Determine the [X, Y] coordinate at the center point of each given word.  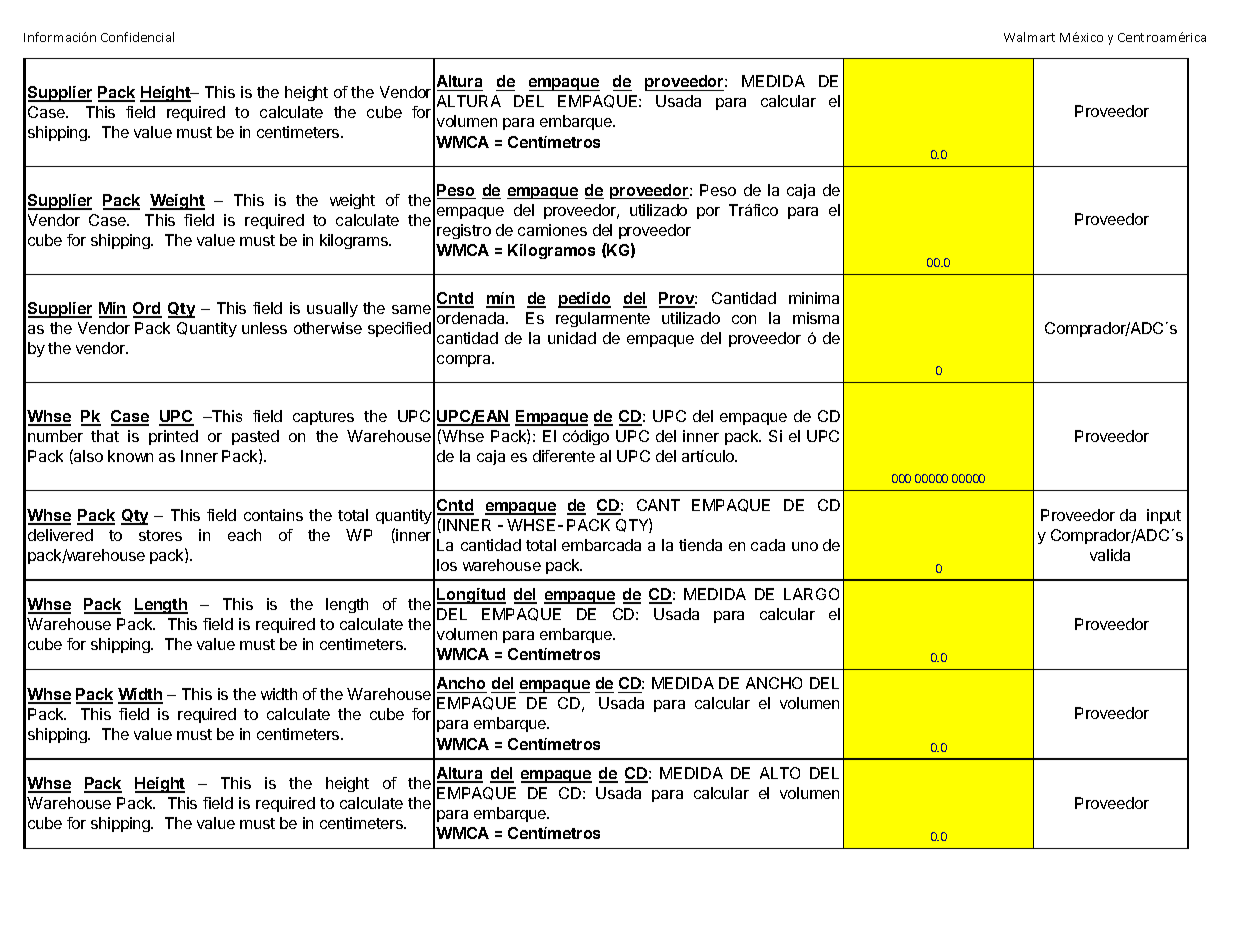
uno [805, 546]
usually [332, 309]
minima [814, 298]
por [708, 213]
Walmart [1029, 37]
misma [816, 318]
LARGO [811, 594]
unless [264, 328]
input [1164, 516]
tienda [700, 545]
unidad [572, 338]
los [447, 565]
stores [160, 535]
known [130, 456]
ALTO [780, 773]
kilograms [355, 241]
